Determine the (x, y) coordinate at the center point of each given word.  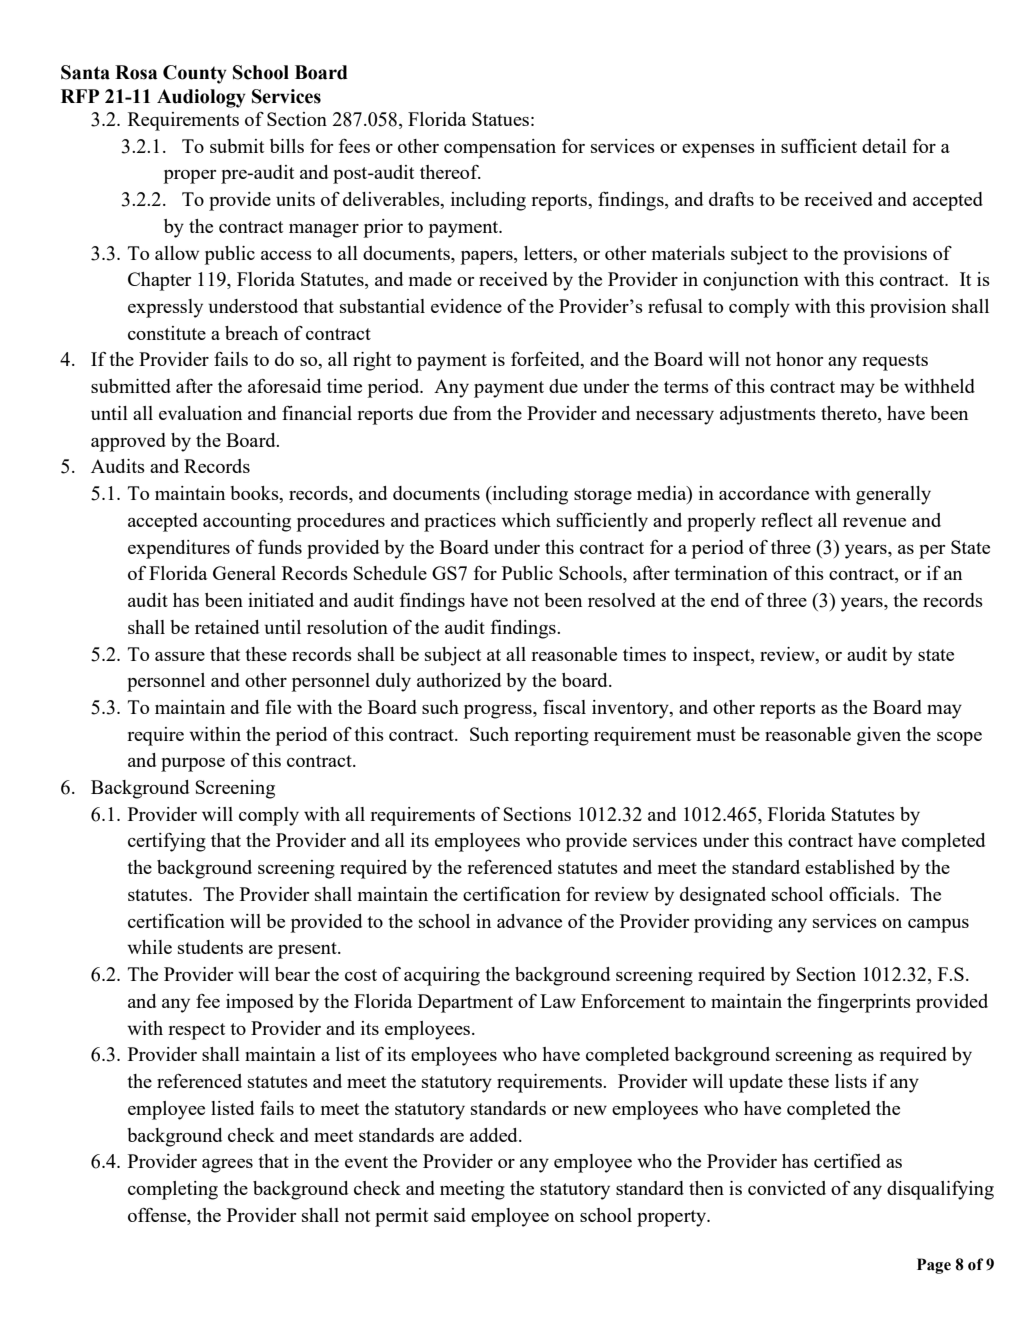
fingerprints (864, 1003)
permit (401, 1217)
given (879, 736)
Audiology (201, 98)
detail (884, 146)
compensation (500, 148)
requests (895, 362)
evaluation (200, 413)
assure (180, 656)
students (210, 947)
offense (158, 1216)
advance (529, 921)
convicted (787, 1188)
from (472, 413)
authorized (459, 680)
